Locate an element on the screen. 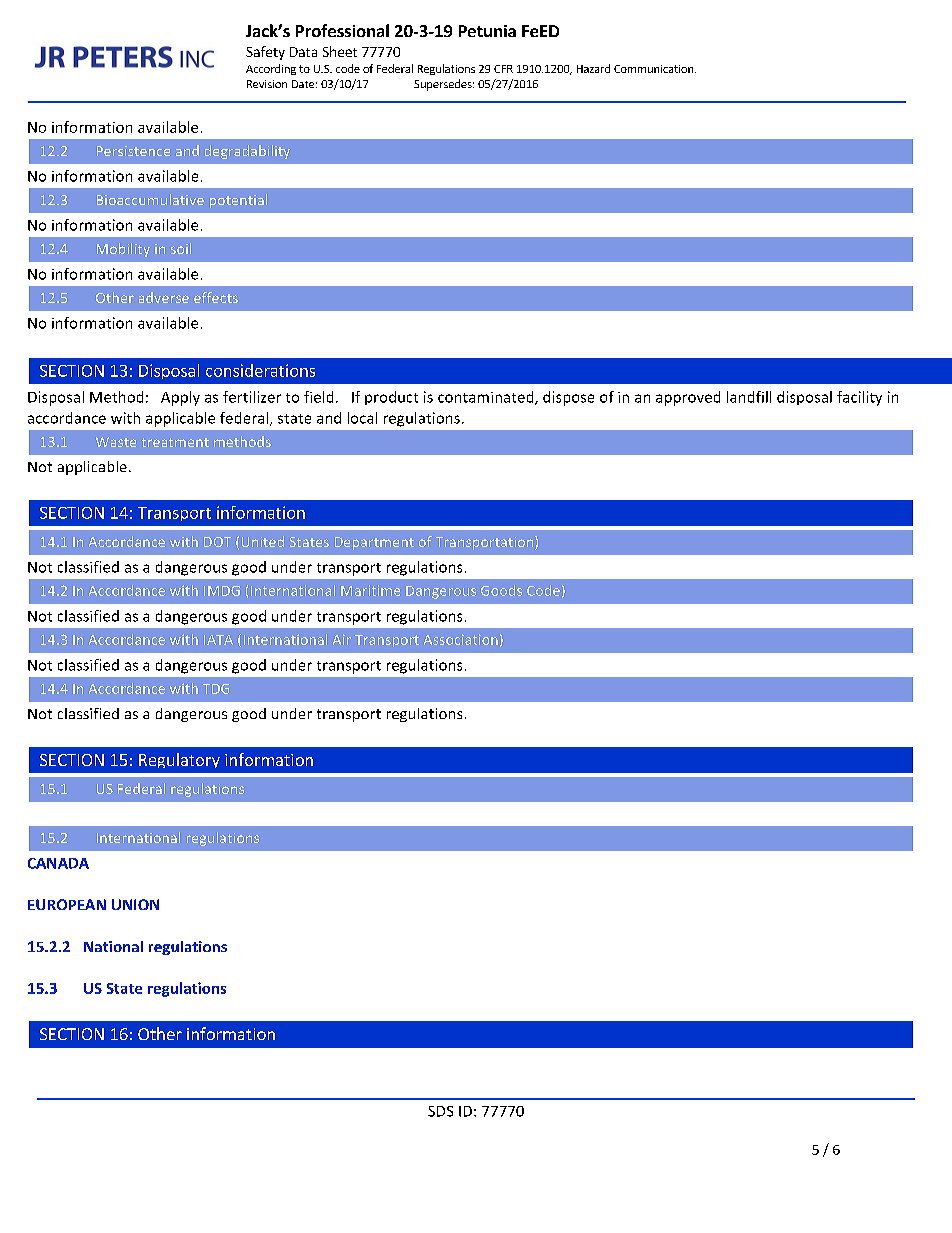 This screenshot has width=952, height=1233. Communication is located at coordinates (655, 69).
